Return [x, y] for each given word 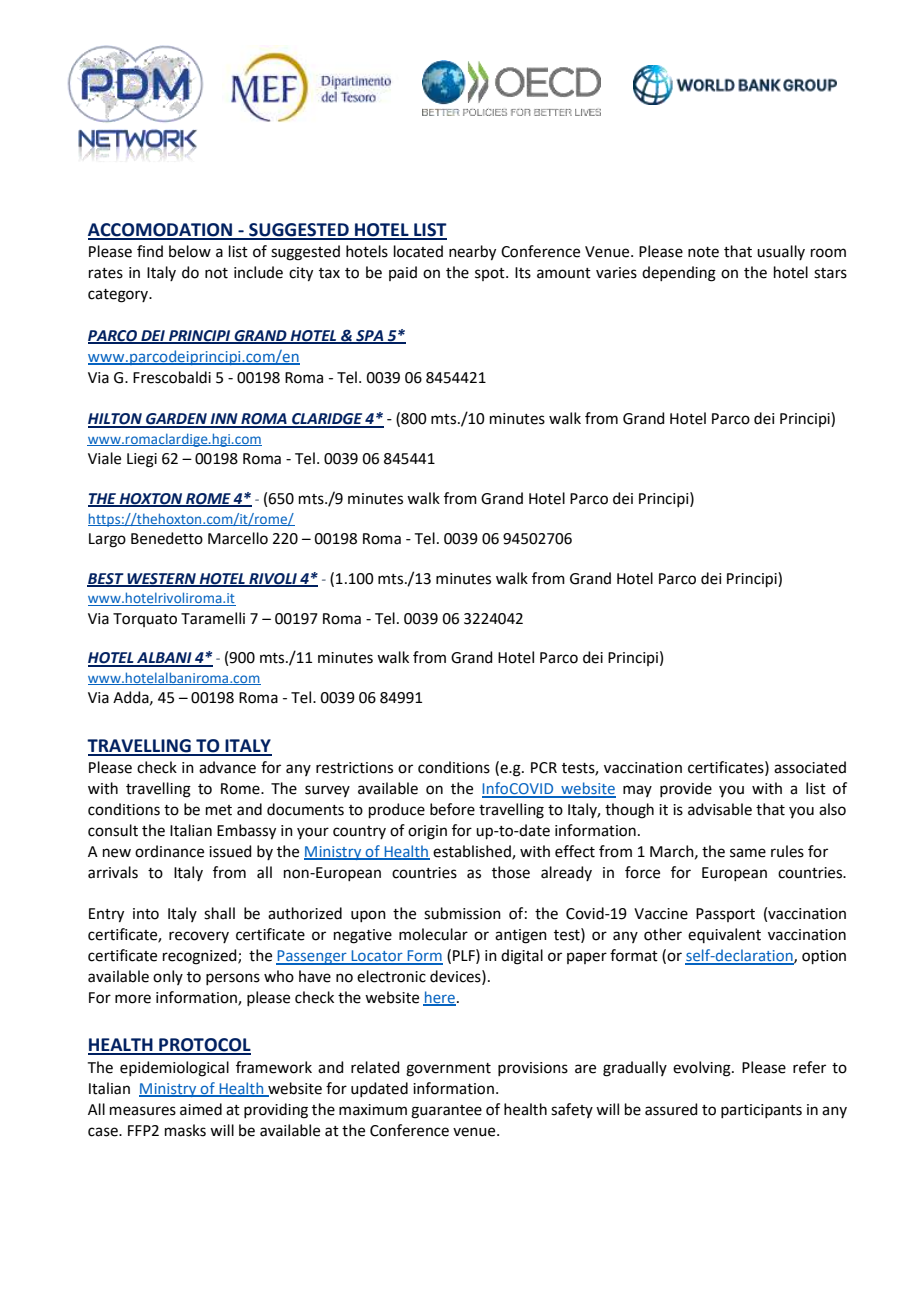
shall [219, 913]
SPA [370, 336]
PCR [544, 768]
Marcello [238, 538]
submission [462, 913]
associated [810, 767]
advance [227, 767]
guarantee [446, 1112]
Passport [725, 915]
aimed [201, 1109]
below [190, 251]
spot [491, 274]
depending [679, 274]
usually [781, 252]
